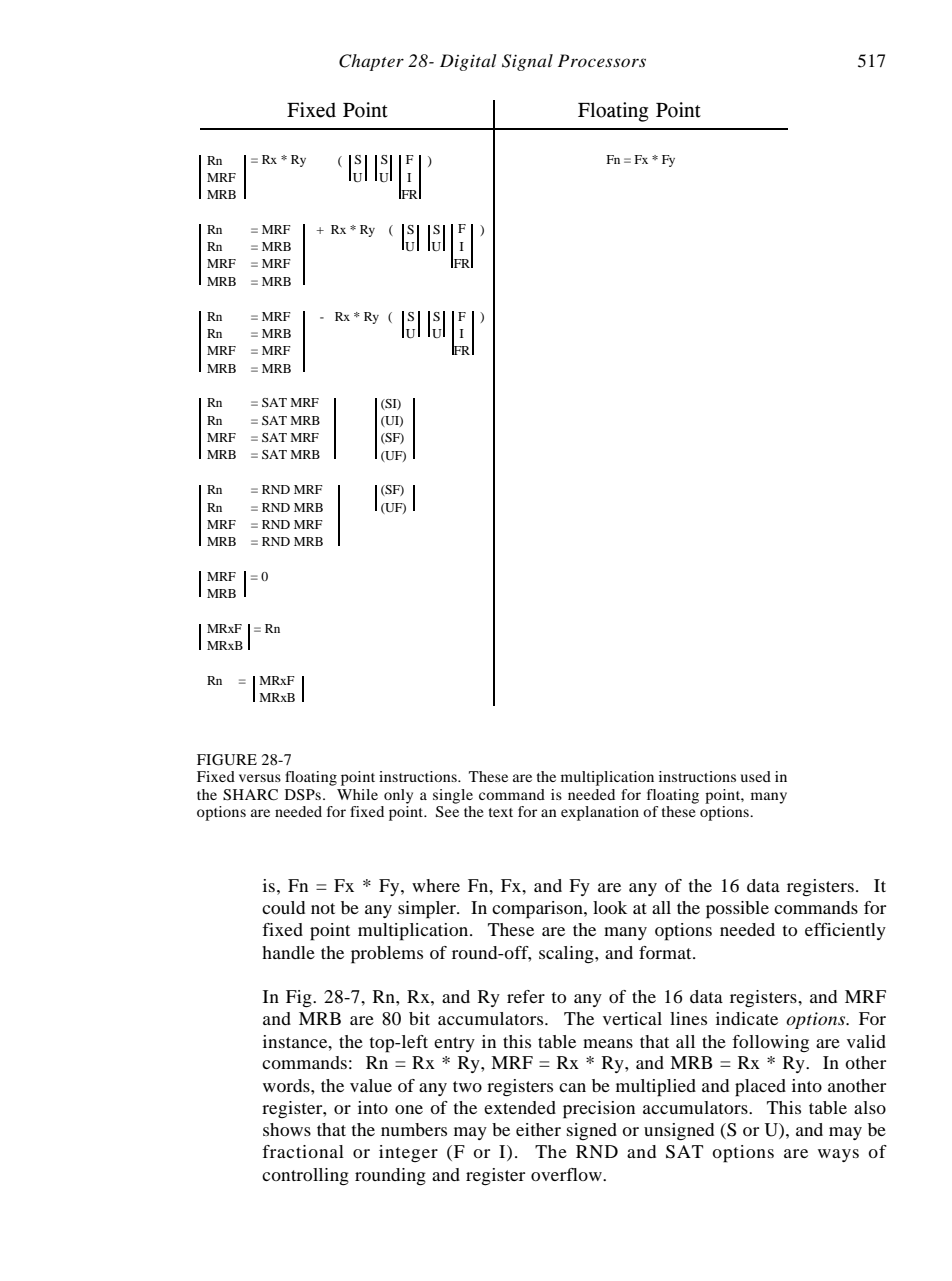 This screenshot has width=952, height=1281. What do you see at coordinates (260, 778) in the screenshot?
I see `versus` at bounding box center [260, 778].
